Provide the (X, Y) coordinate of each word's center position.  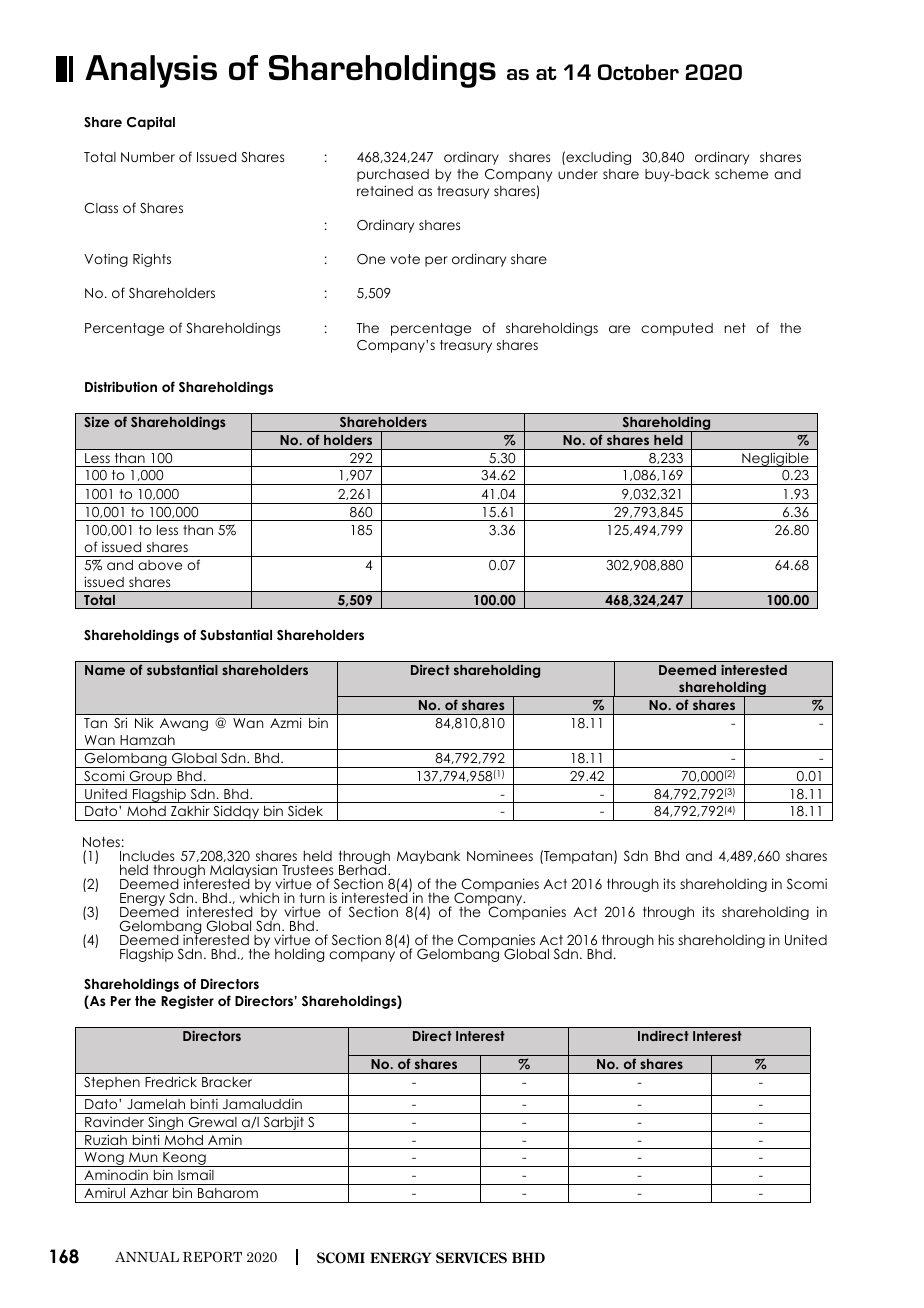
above (160, 565)
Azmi (286, 723)
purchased (393, 175)
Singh (166, 1124)
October (638, 72)
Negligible (775, 460)
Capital (151, 123)
